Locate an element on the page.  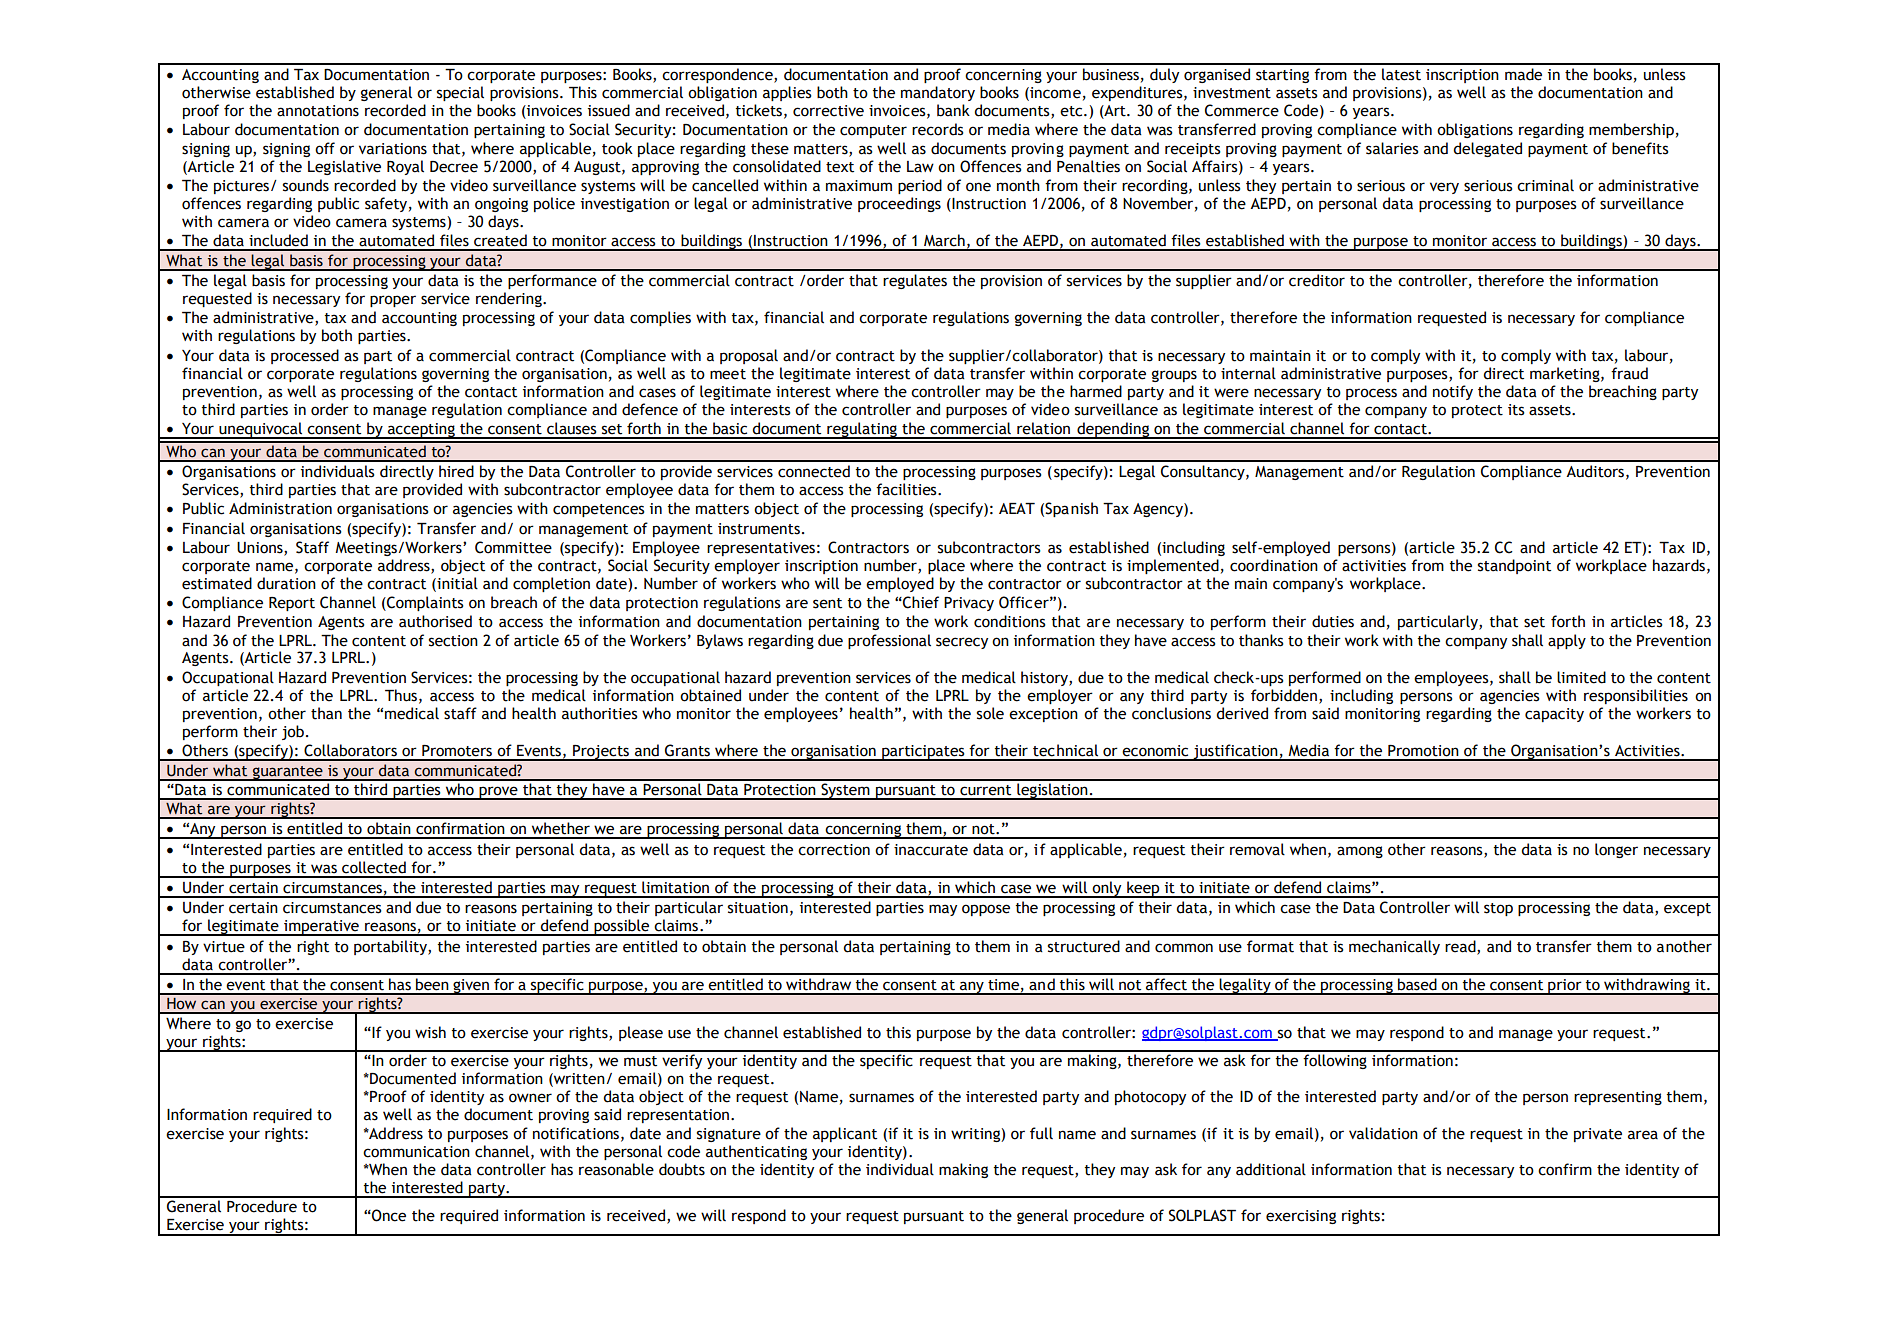
inaccurate is located at coordinates (931, 850).
